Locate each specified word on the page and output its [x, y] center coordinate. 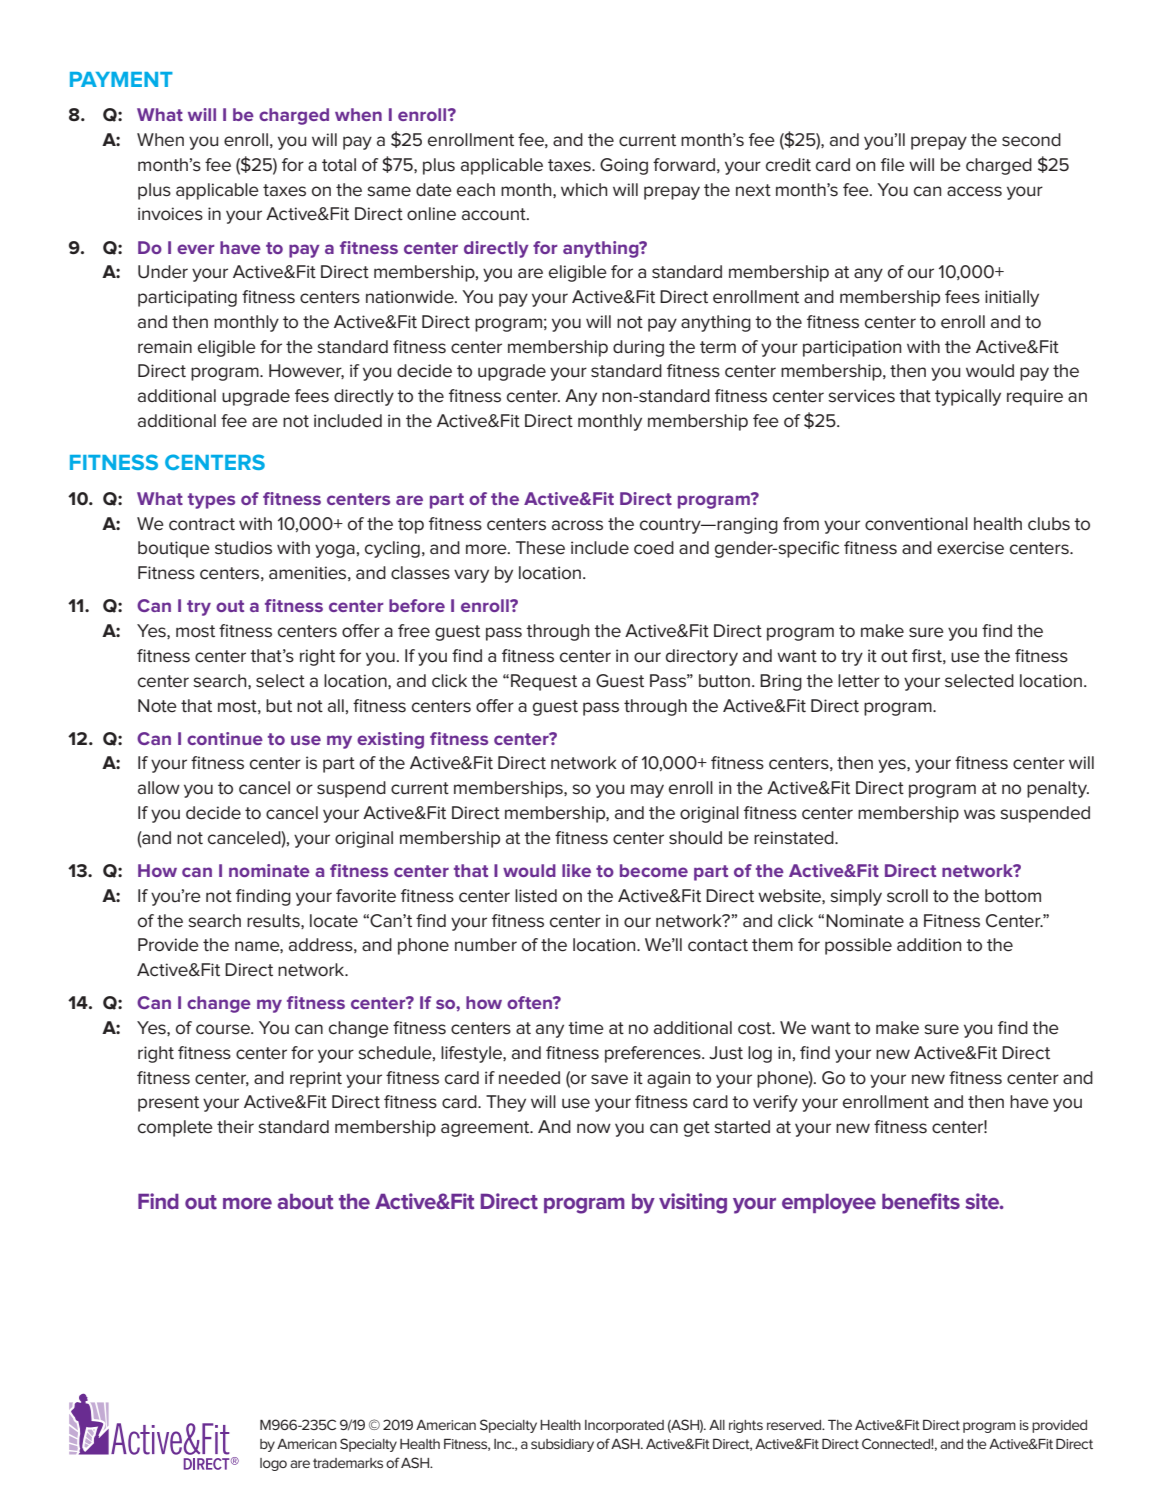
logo [273, 1464]
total [339, 165]
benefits [921, 1201]
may [647, 791]
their [235, 1127]
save [609, 1079]
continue [225, 738]
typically [968, 397]
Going [624, 166]
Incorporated [624, 1426]
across [577, 525]
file [893, 165]
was [979, 814]
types [211, 501]
